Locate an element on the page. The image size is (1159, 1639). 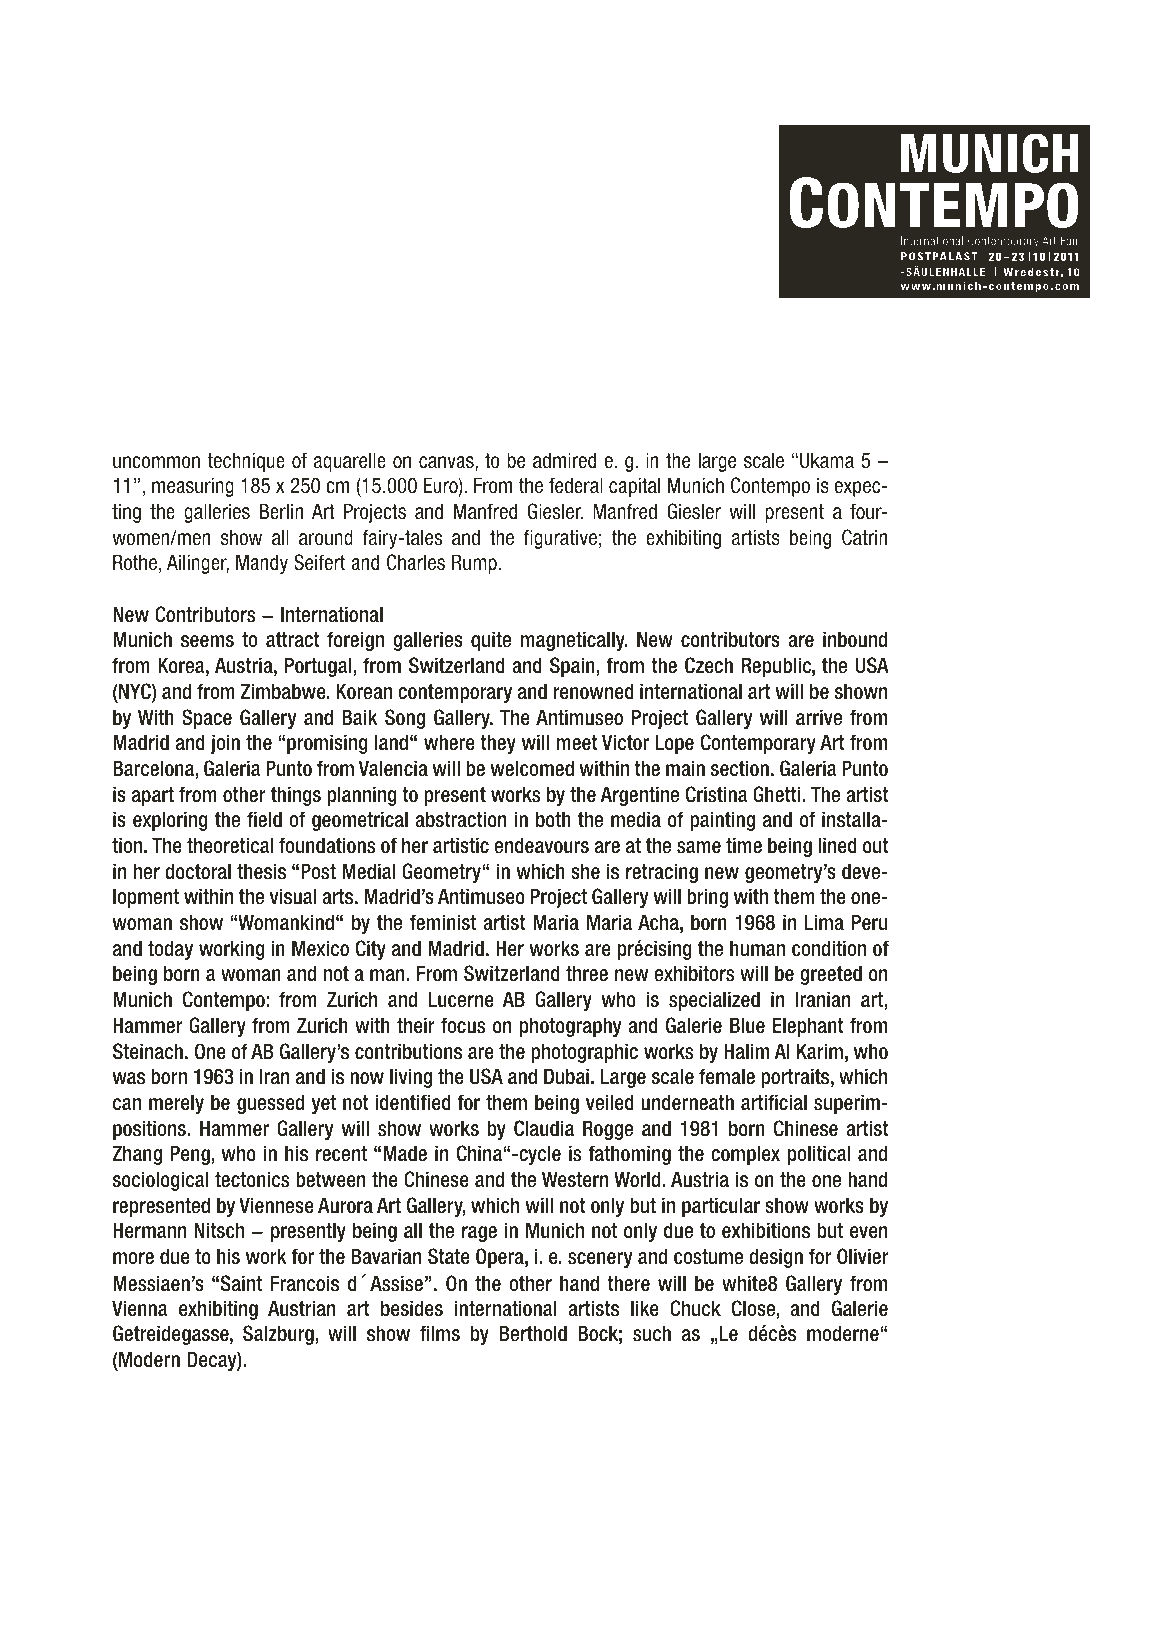
design is located at coordinates (776, 1258).
